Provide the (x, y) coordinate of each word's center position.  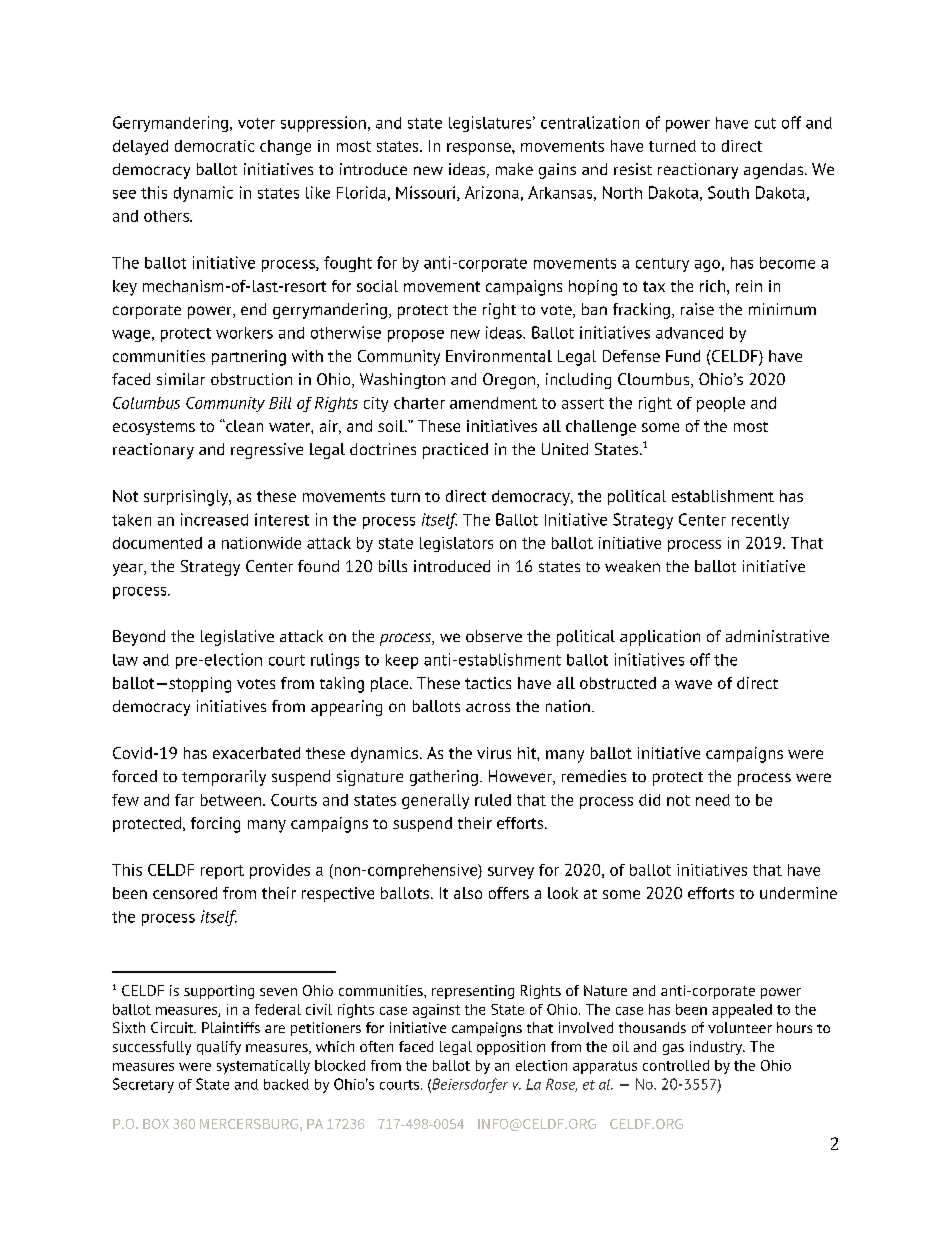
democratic (214, 146)
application (660, 638)
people (721, 404)
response (480, 149)
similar (181, 379)
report (222, 872)
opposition (511, 1048)
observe (494, 636)
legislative (237, 638)
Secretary (143, 1085)
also (468, 893)
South (728, 192)
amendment (493, 403)
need (713, 800)
